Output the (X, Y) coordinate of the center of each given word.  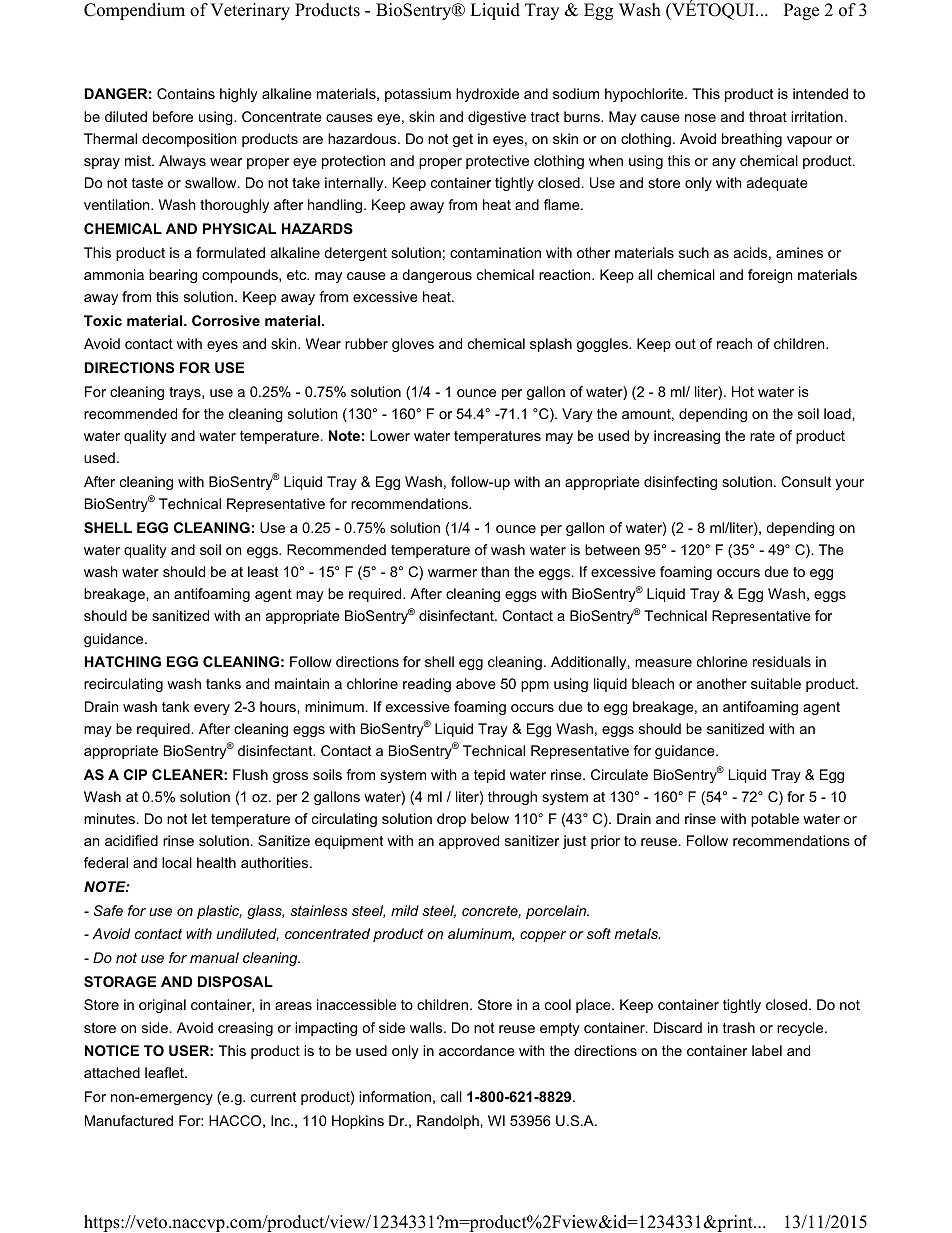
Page (801, 11)
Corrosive (226, 320)
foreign (770, 276)
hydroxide (487, 95)
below (490, 818)
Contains (186, 93)
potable (775, 820)
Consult (806, 481)
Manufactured (129, 1120)
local (177, 862)
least (263, 571)
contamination (495, 252)
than (495, 571)
